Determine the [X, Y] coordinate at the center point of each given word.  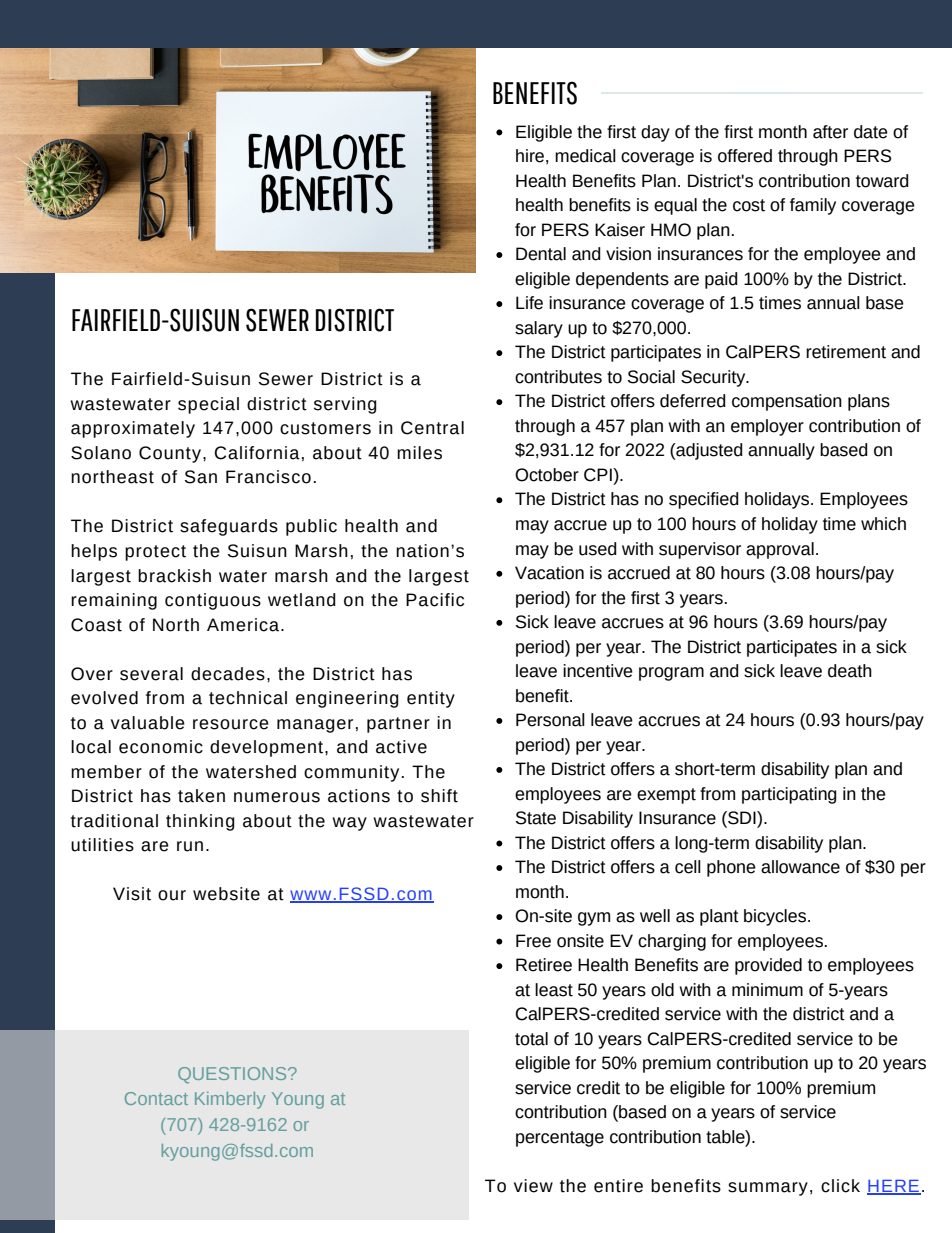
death [850, 671]
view [533, 1186]
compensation [787, 402]
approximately [133, 429]
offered [745, 156]
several [151, 674]
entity [431, 699]
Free [533, 941]
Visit [132, 894]
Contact [156, 1098]
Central [432, 428]
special [208, 405]
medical [585, 156]
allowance [800, 867]
